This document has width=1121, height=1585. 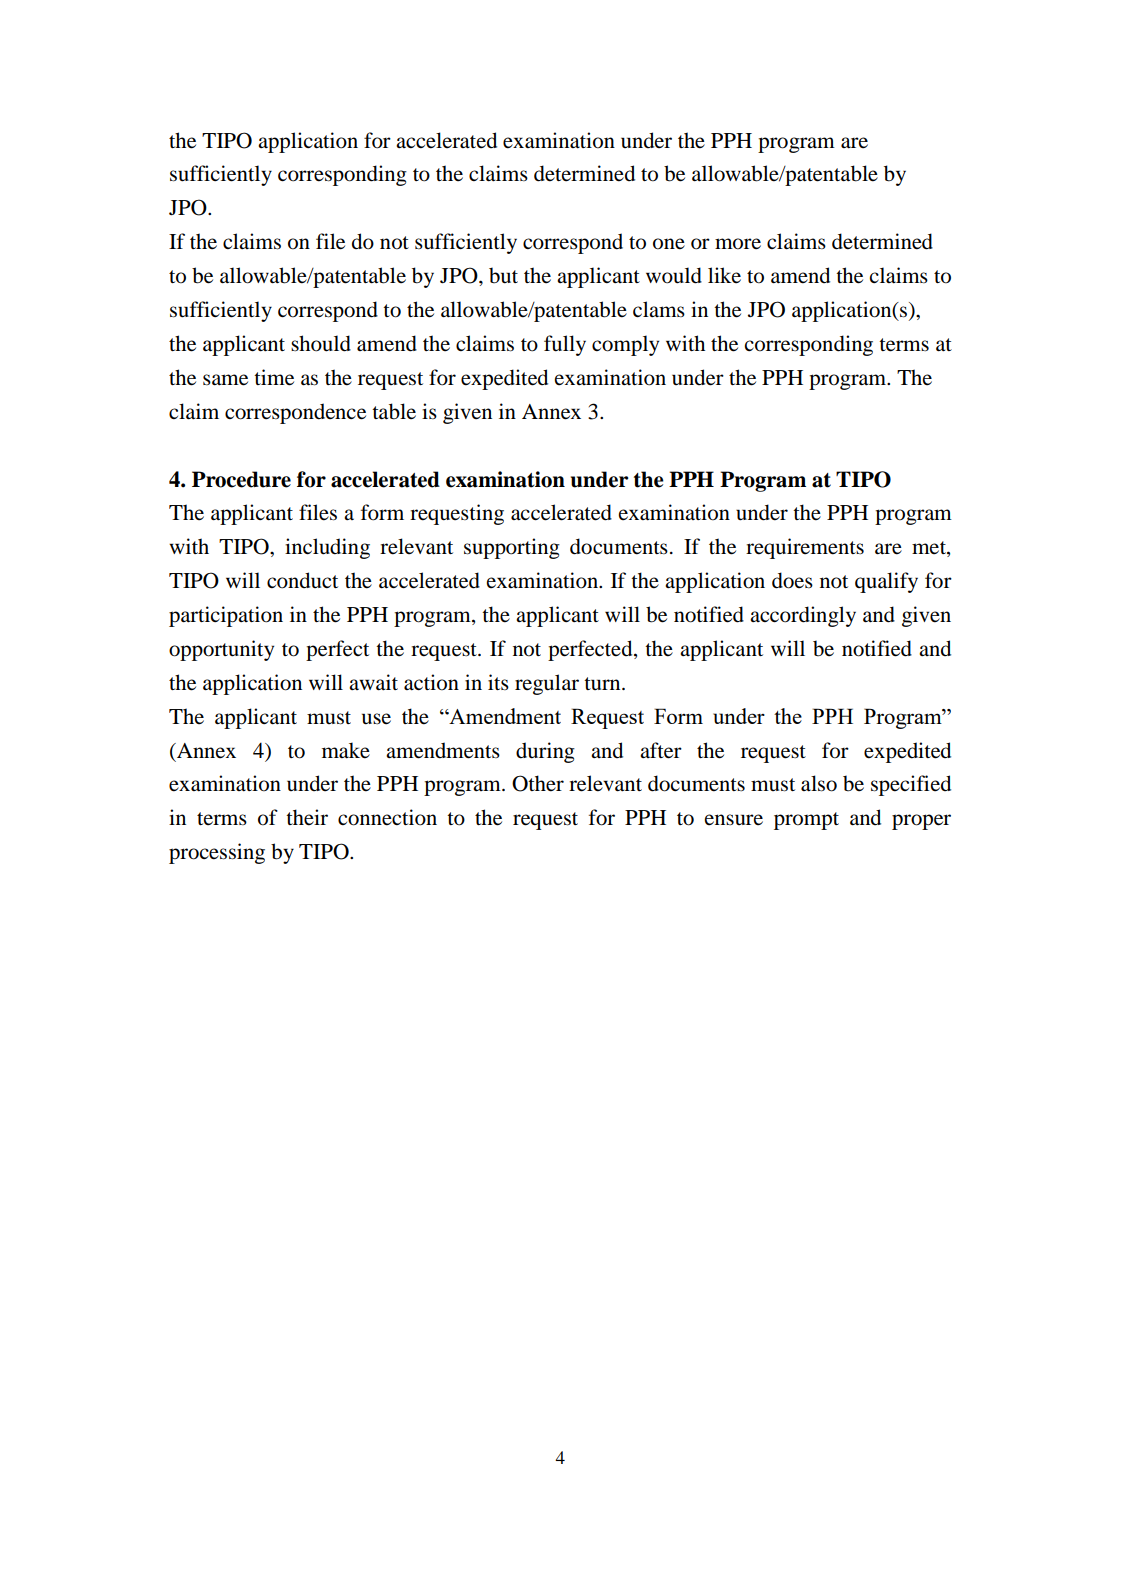 What do you see at coordinates (274, 377) in the document?
I see `time` at bounding box center [274, 377].
